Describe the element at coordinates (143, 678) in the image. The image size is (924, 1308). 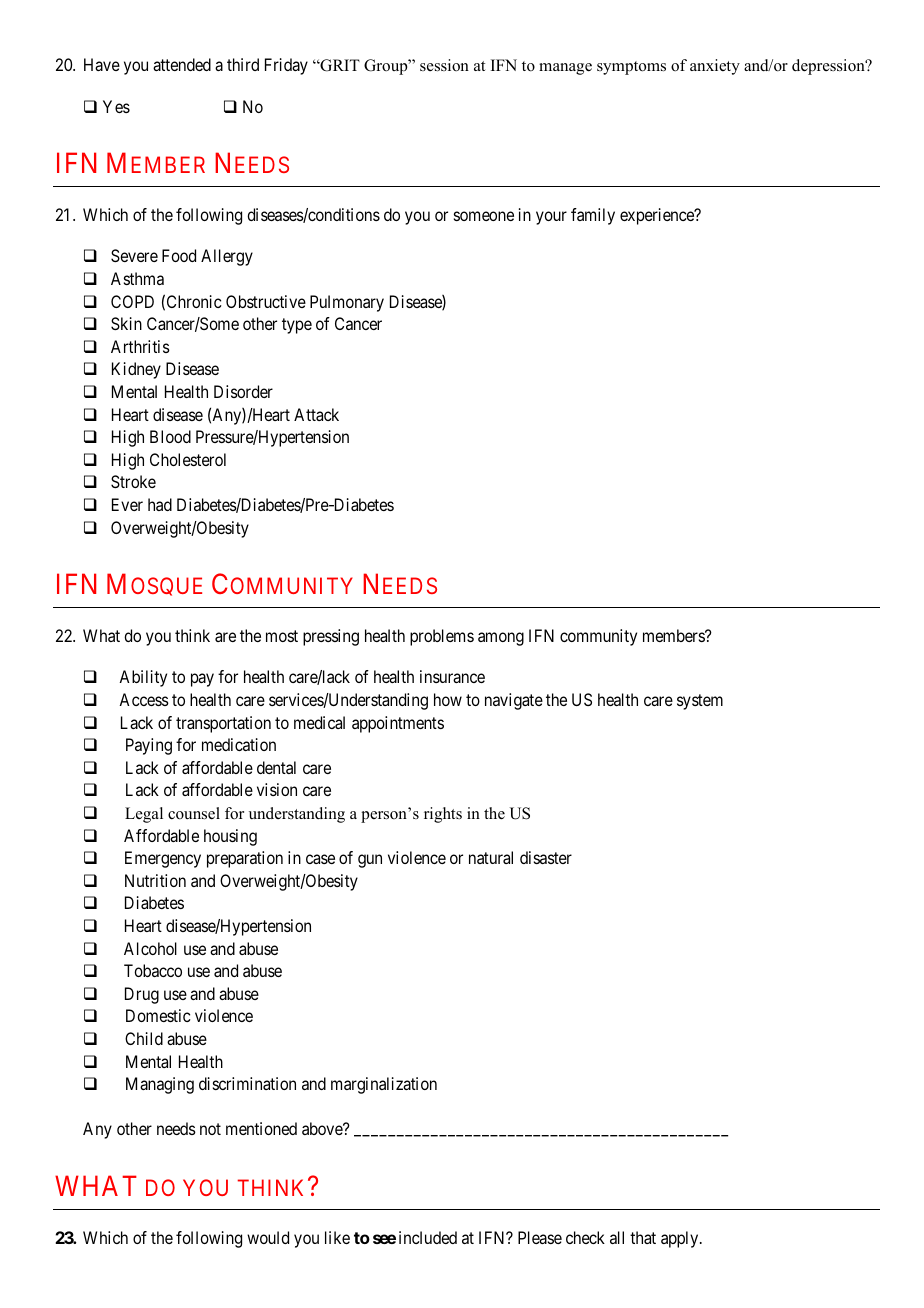
I see `Ability` at that location.
